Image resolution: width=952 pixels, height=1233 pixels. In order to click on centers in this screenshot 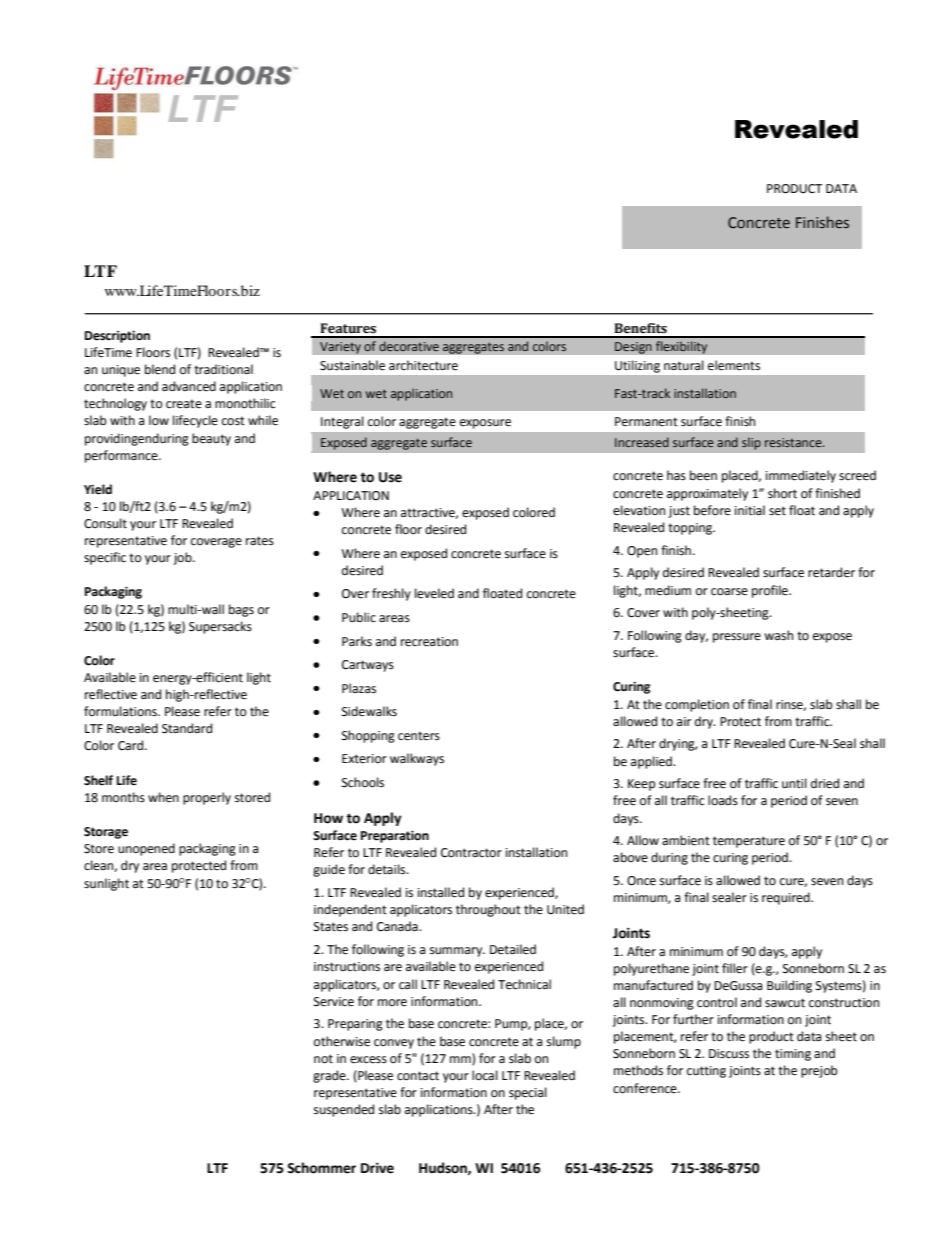, I will do `click(419, 736)`.
